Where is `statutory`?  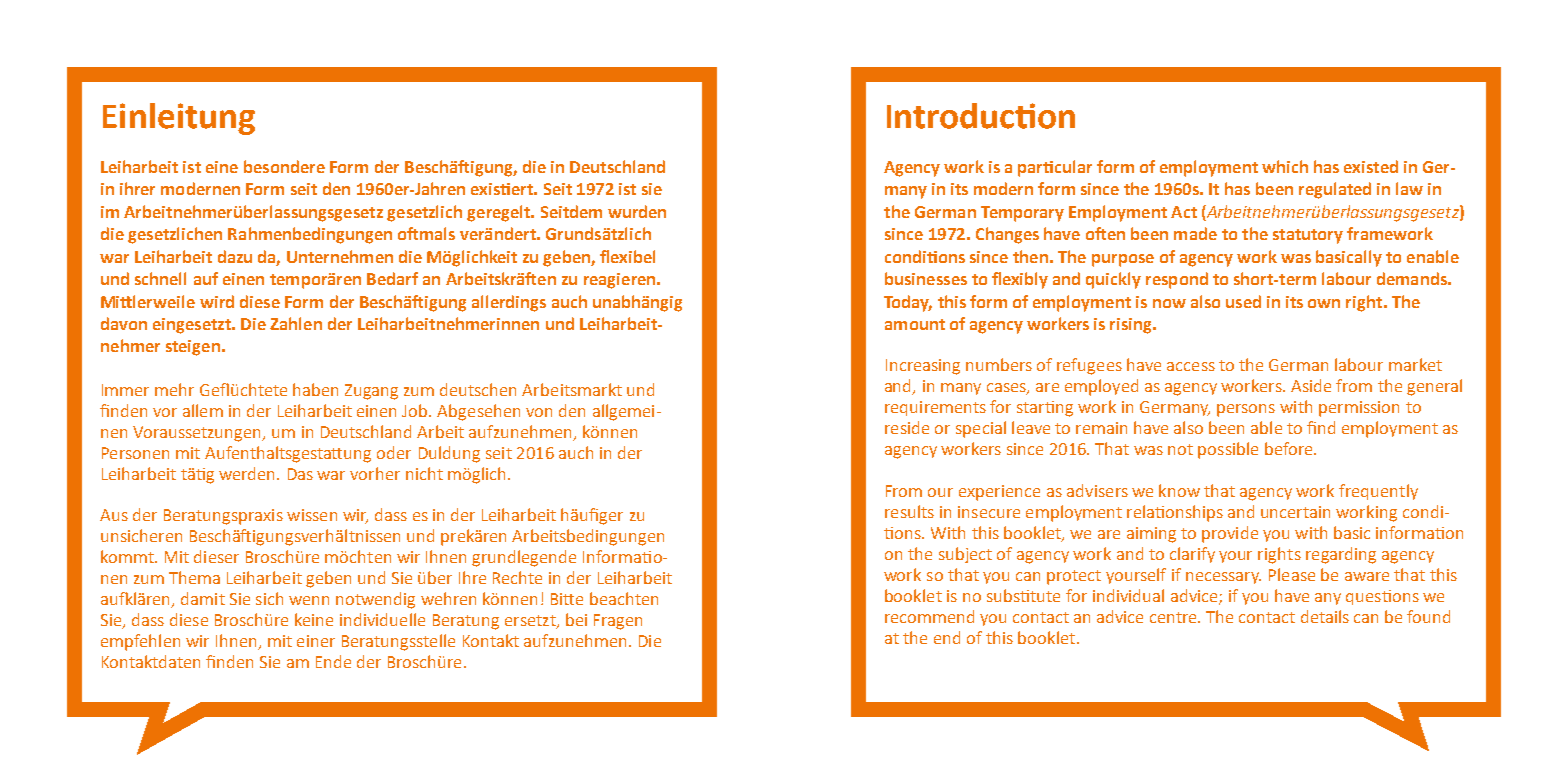
statutory is located at coordinates (1308, 236).
